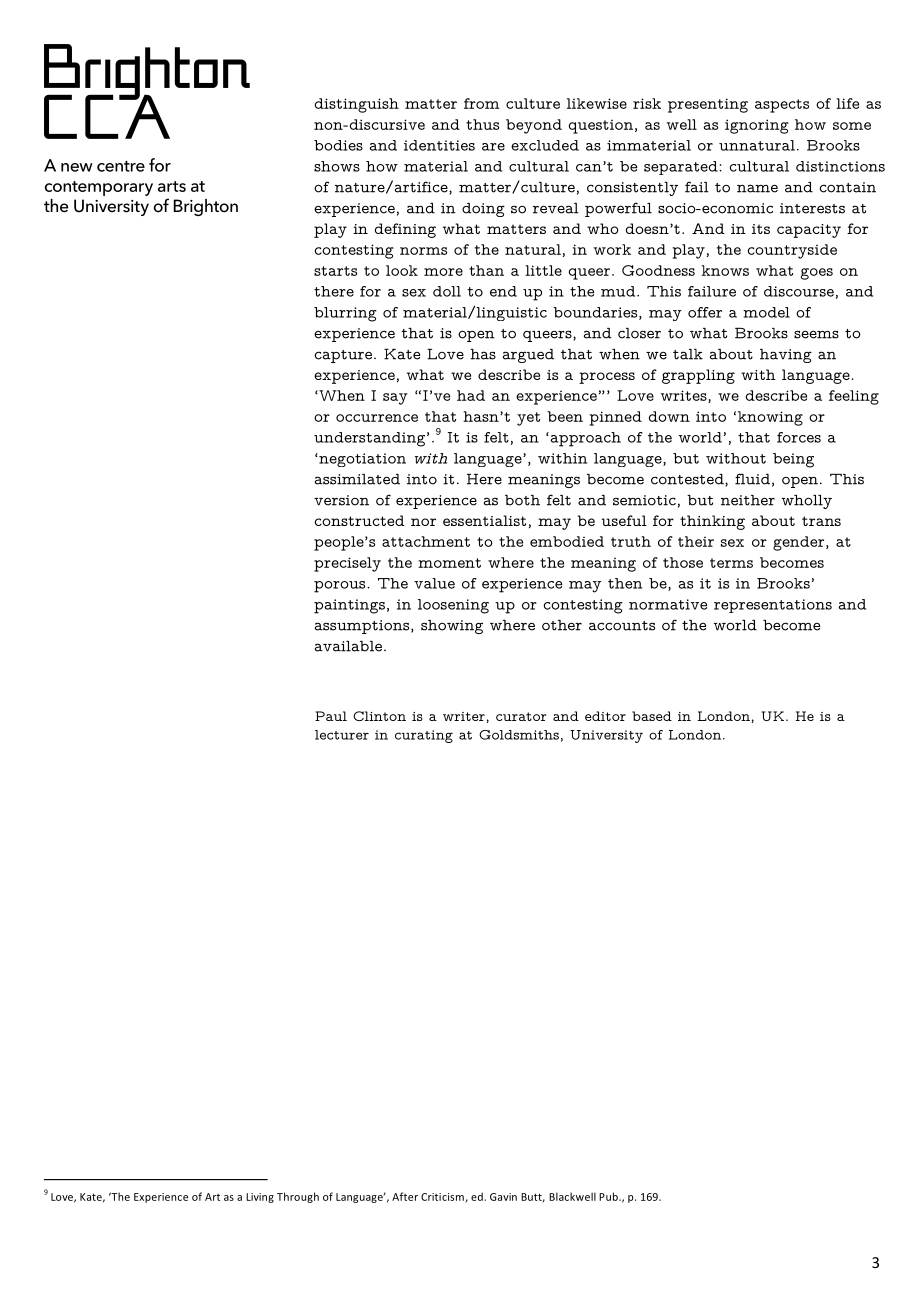  What do you see at coordinates (342, 735) in the screenshot?
I see `lecturer` at bounding box center [342, 735].
